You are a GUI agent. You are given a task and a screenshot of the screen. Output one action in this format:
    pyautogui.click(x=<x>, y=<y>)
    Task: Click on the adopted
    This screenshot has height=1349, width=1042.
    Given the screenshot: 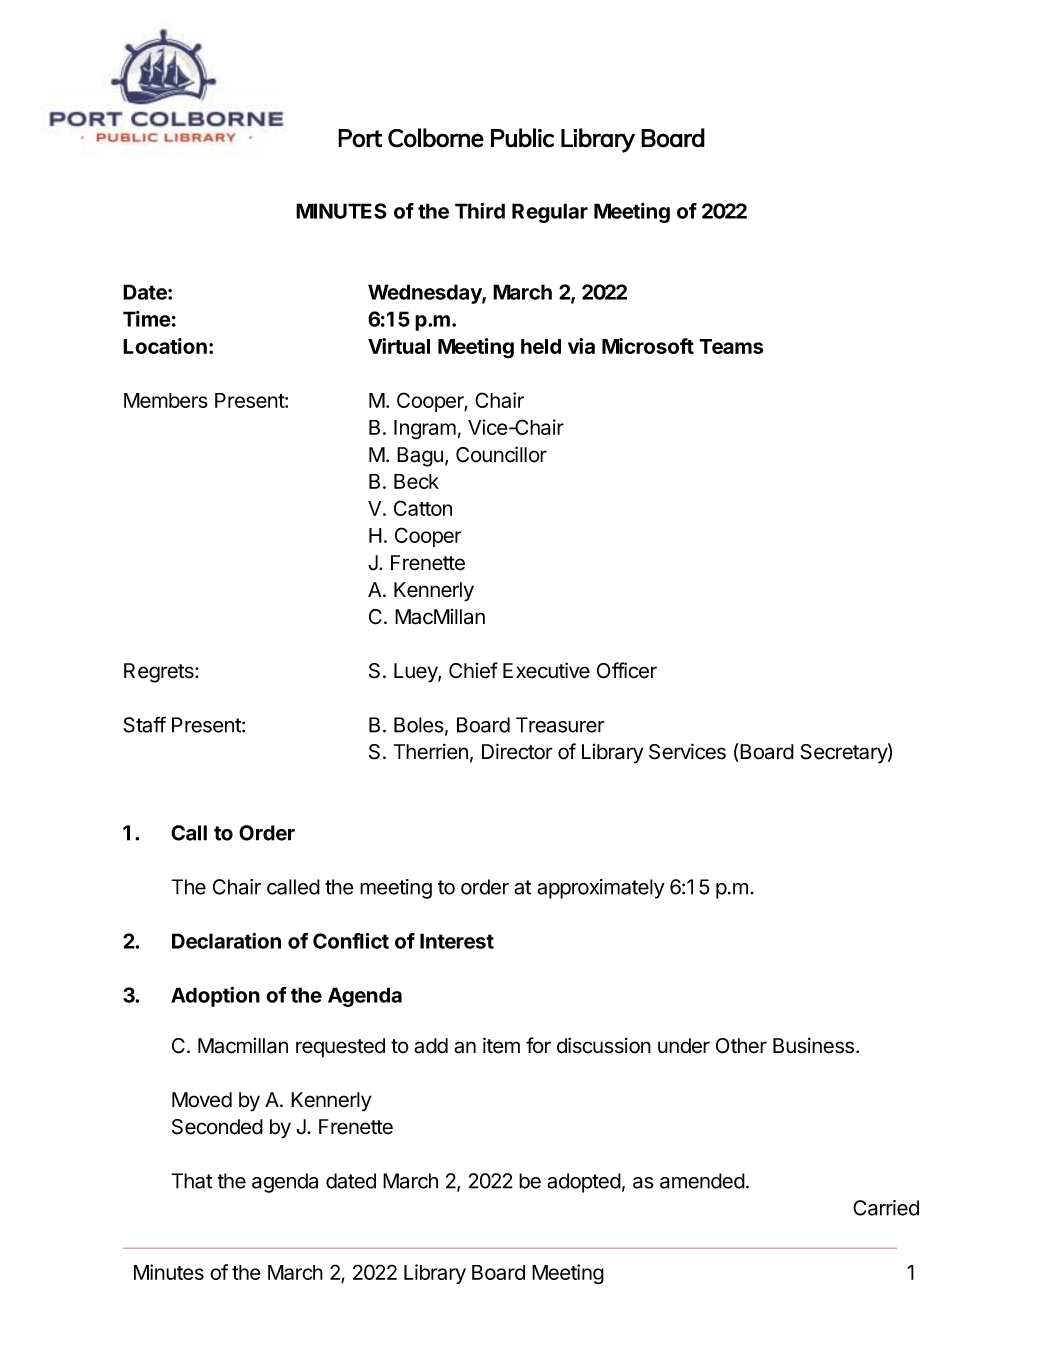 What is the action you would take?
    pyautogui.click(x=584, y=1183)
